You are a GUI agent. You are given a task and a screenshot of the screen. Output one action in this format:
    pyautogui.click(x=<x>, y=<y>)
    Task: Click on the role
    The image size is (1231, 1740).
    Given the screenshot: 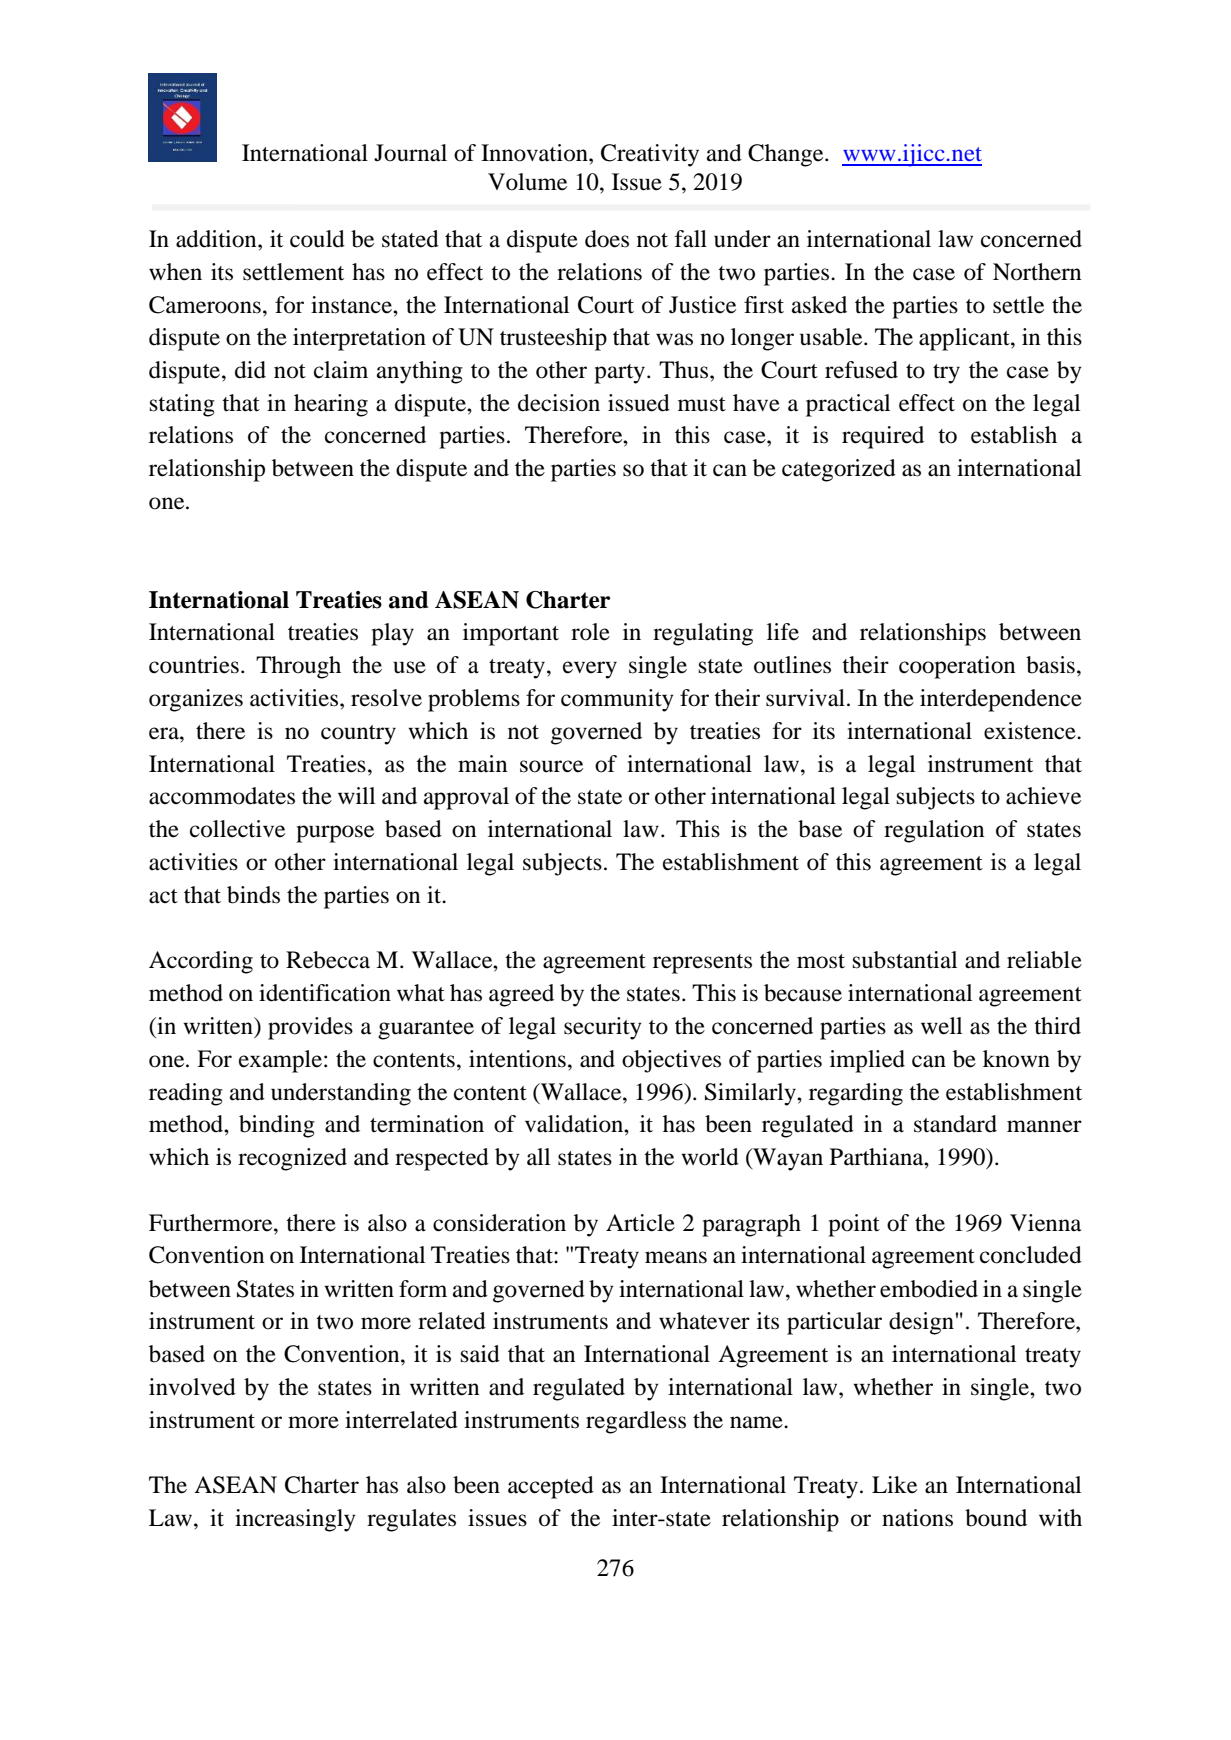 What is the action you would take?
    pyautogui.click(x=590, y=632)
